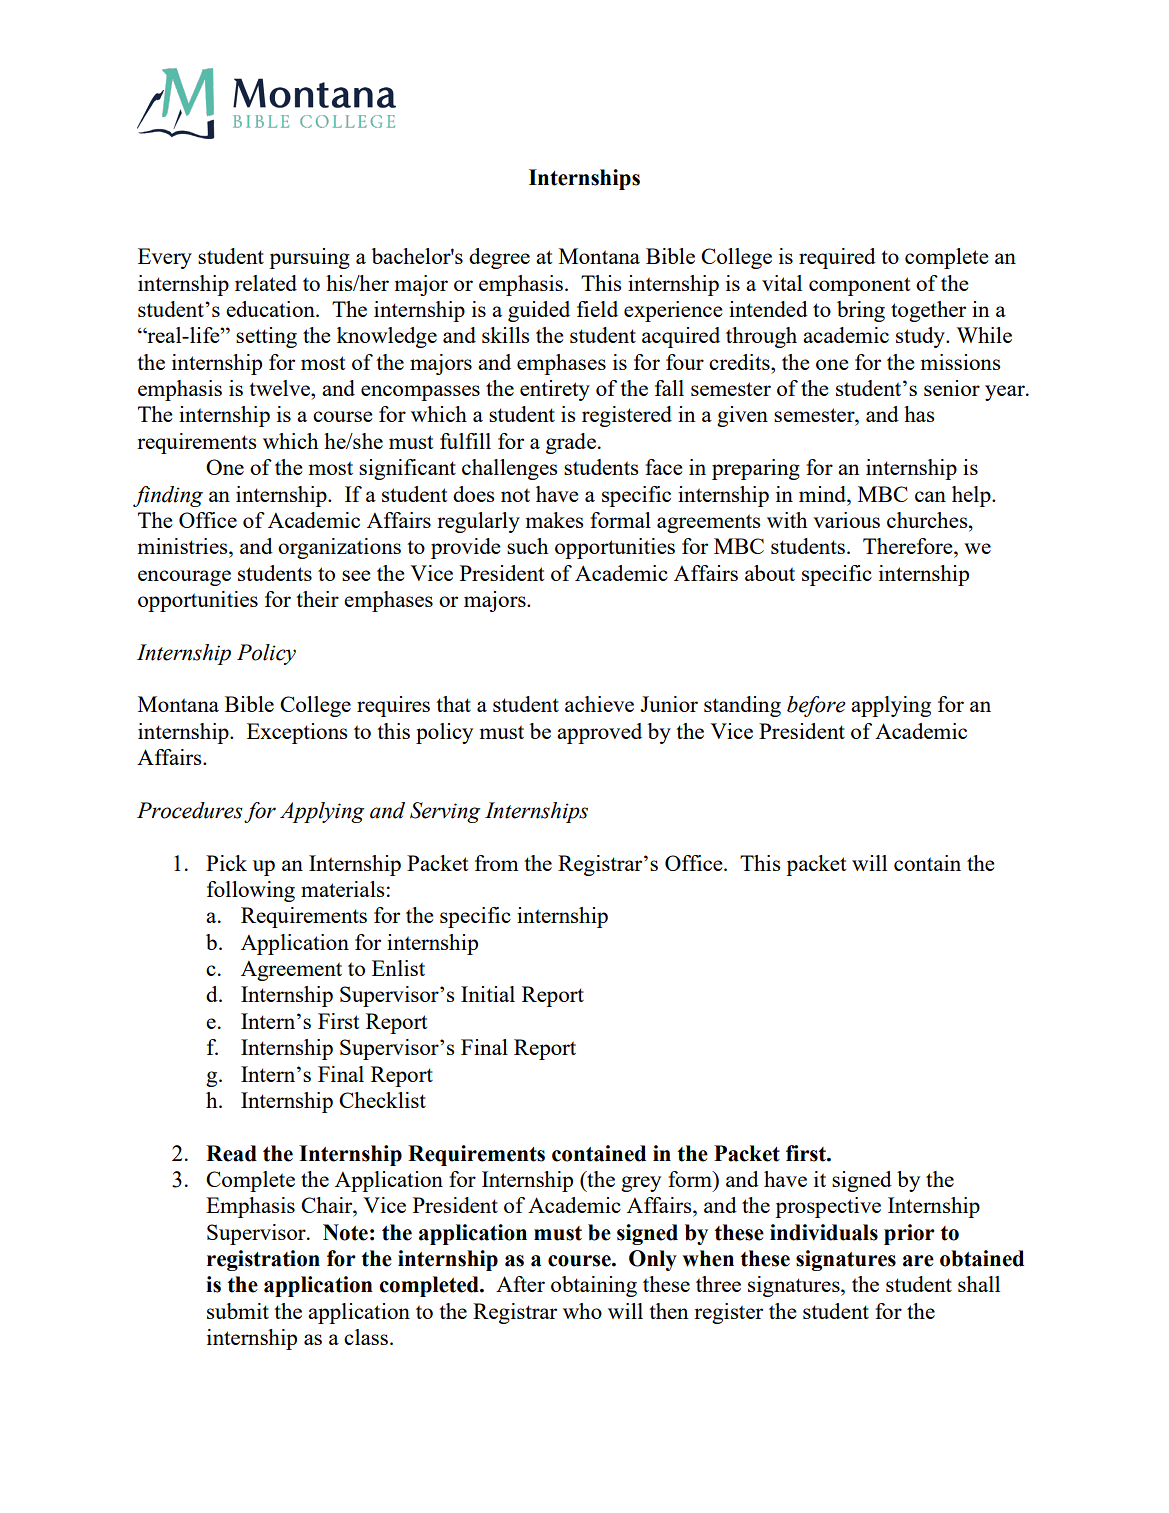 The width and height of the screenshot is (1169, 1513). I want to click on together, so click(928, 311).
